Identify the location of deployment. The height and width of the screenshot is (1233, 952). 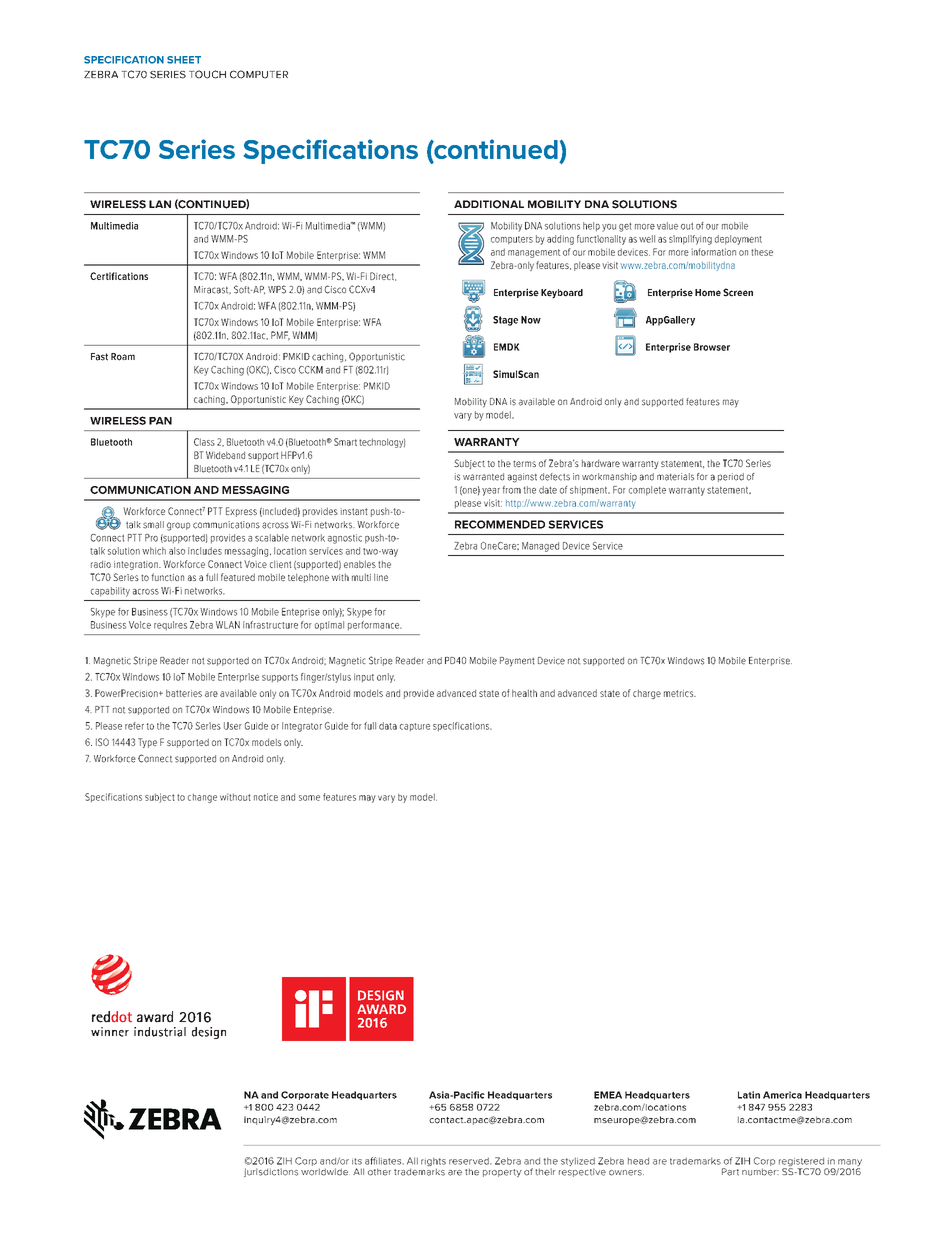
(738, 240).
